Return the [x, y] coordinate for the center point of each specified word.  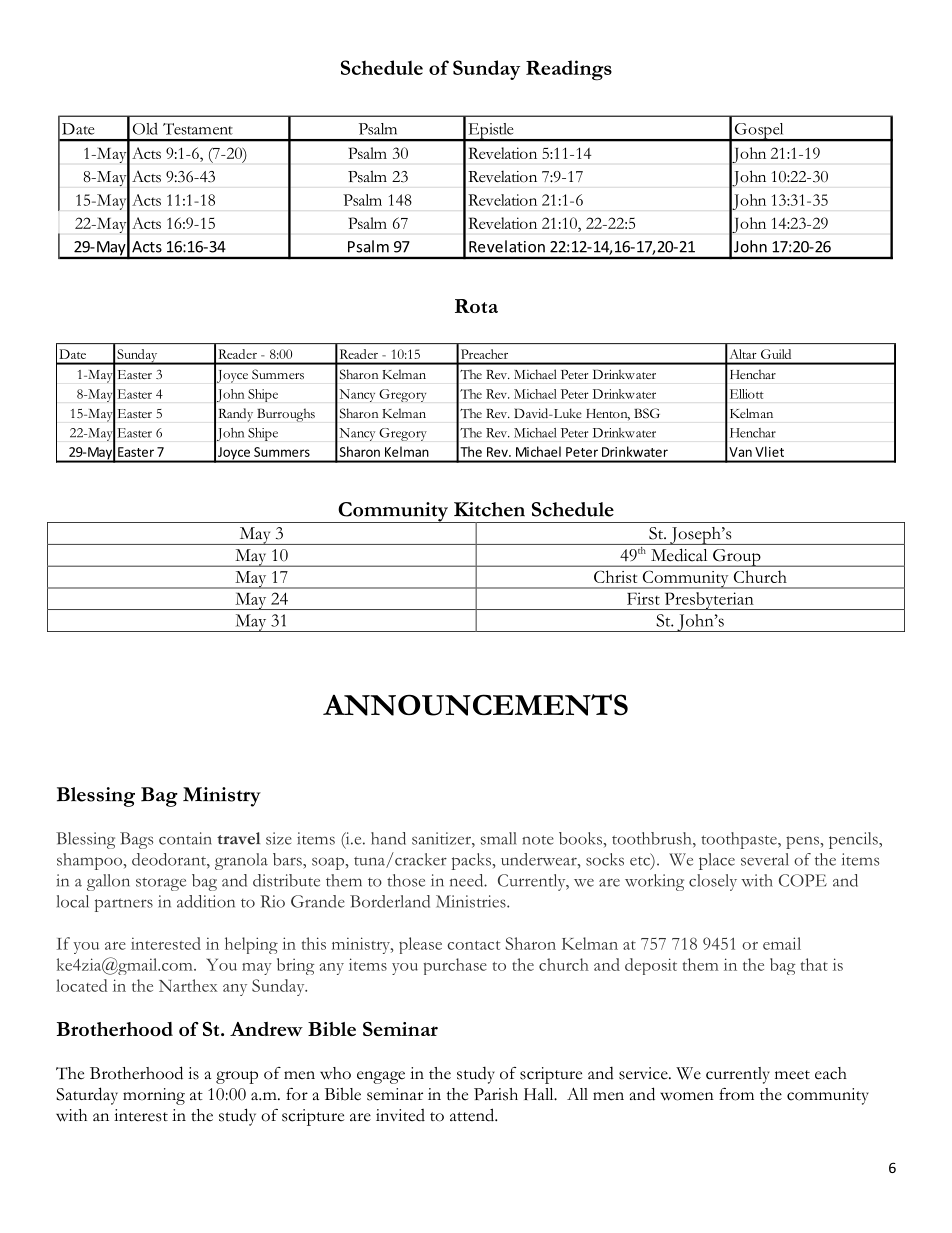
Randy [236, 415]
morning [154, 1096]
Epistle [491, 132]
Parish [496, 1094]
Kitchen [489, 509]
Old [145, 129]
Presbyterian [709, 601]
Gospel [759, 132]
